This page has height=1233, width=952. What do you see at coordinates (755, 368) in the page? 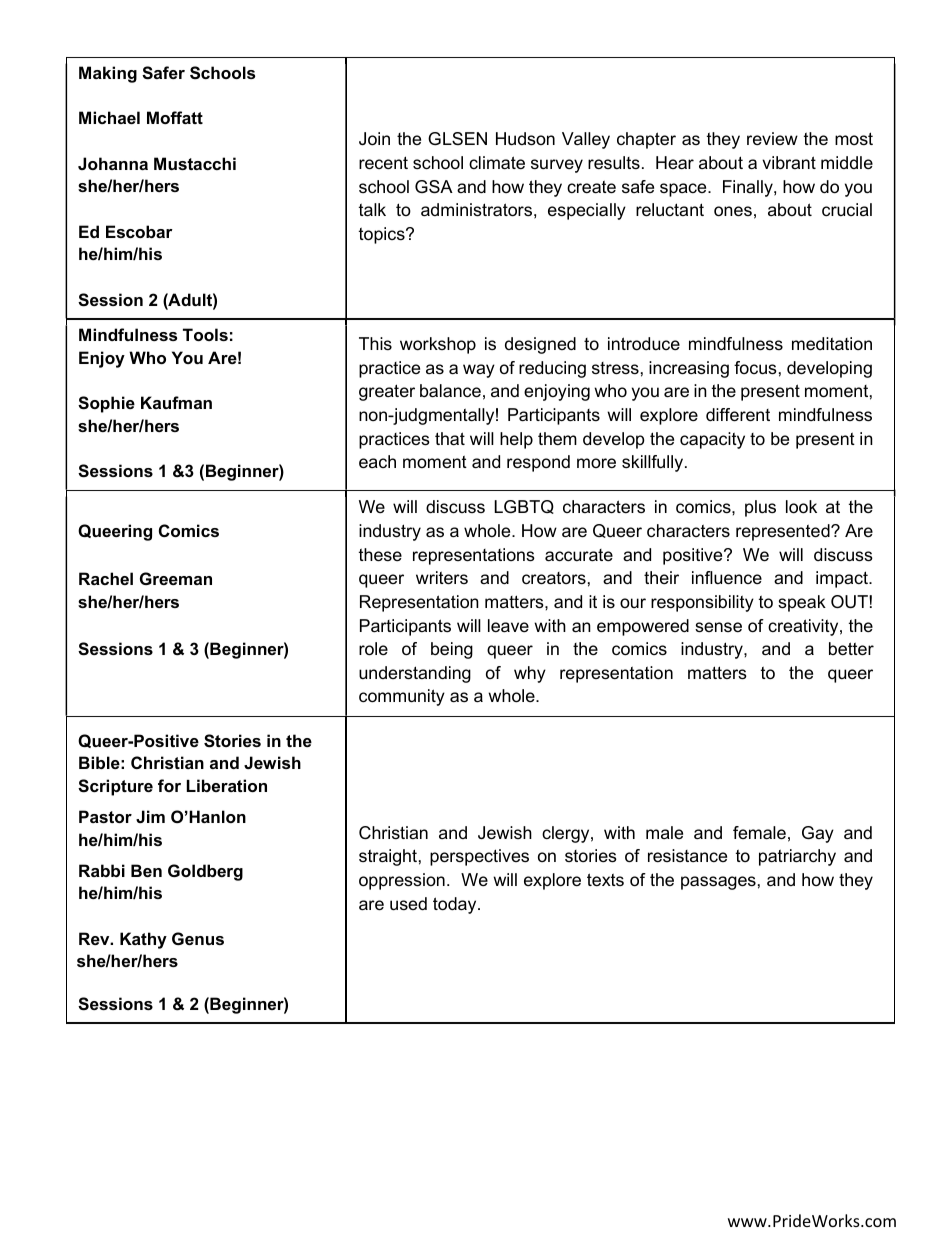
I see `focus` at bounding box center [755, 368].
